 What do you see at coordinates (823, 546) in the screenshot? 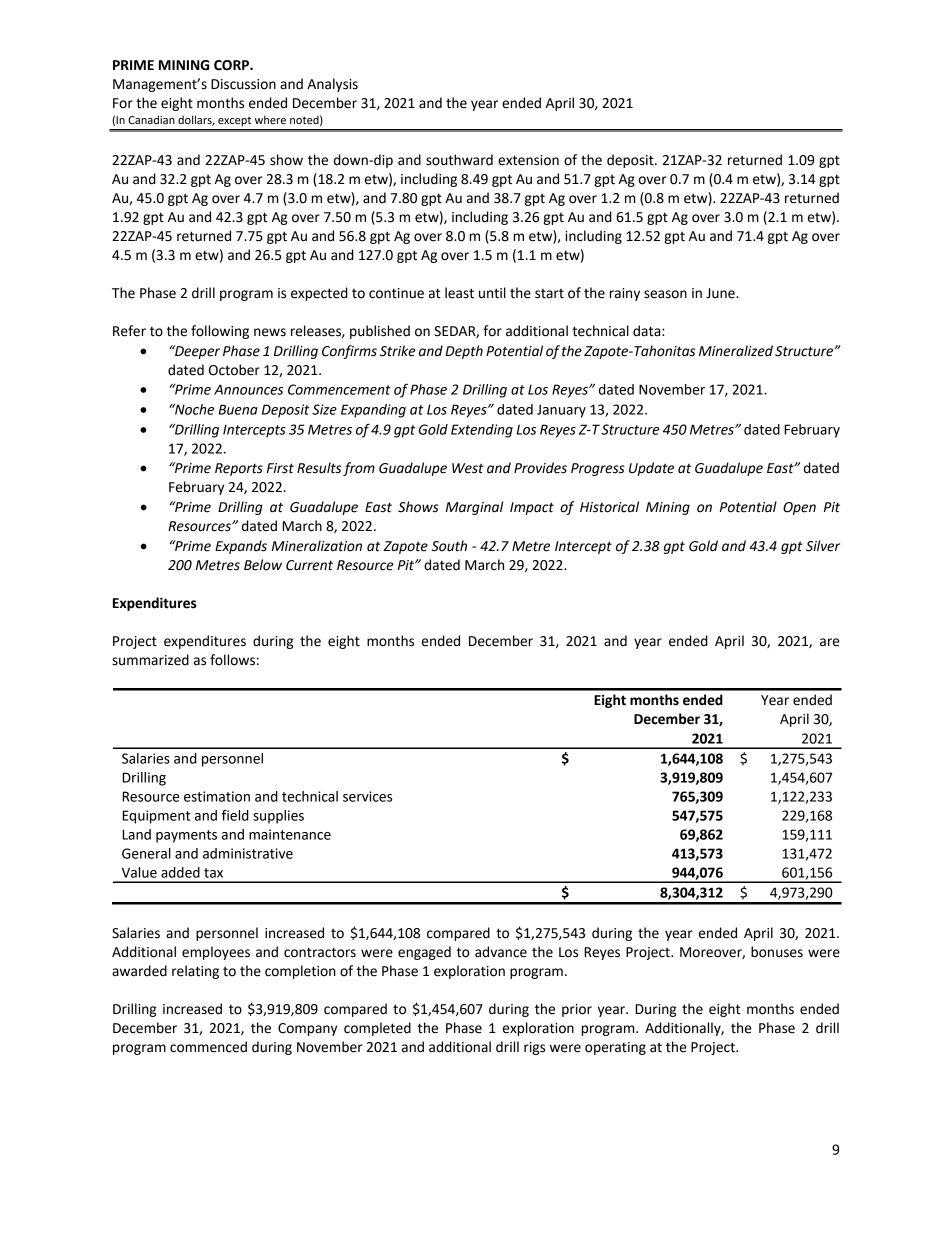
I see `Silver` at bounding box center [823, 546].
